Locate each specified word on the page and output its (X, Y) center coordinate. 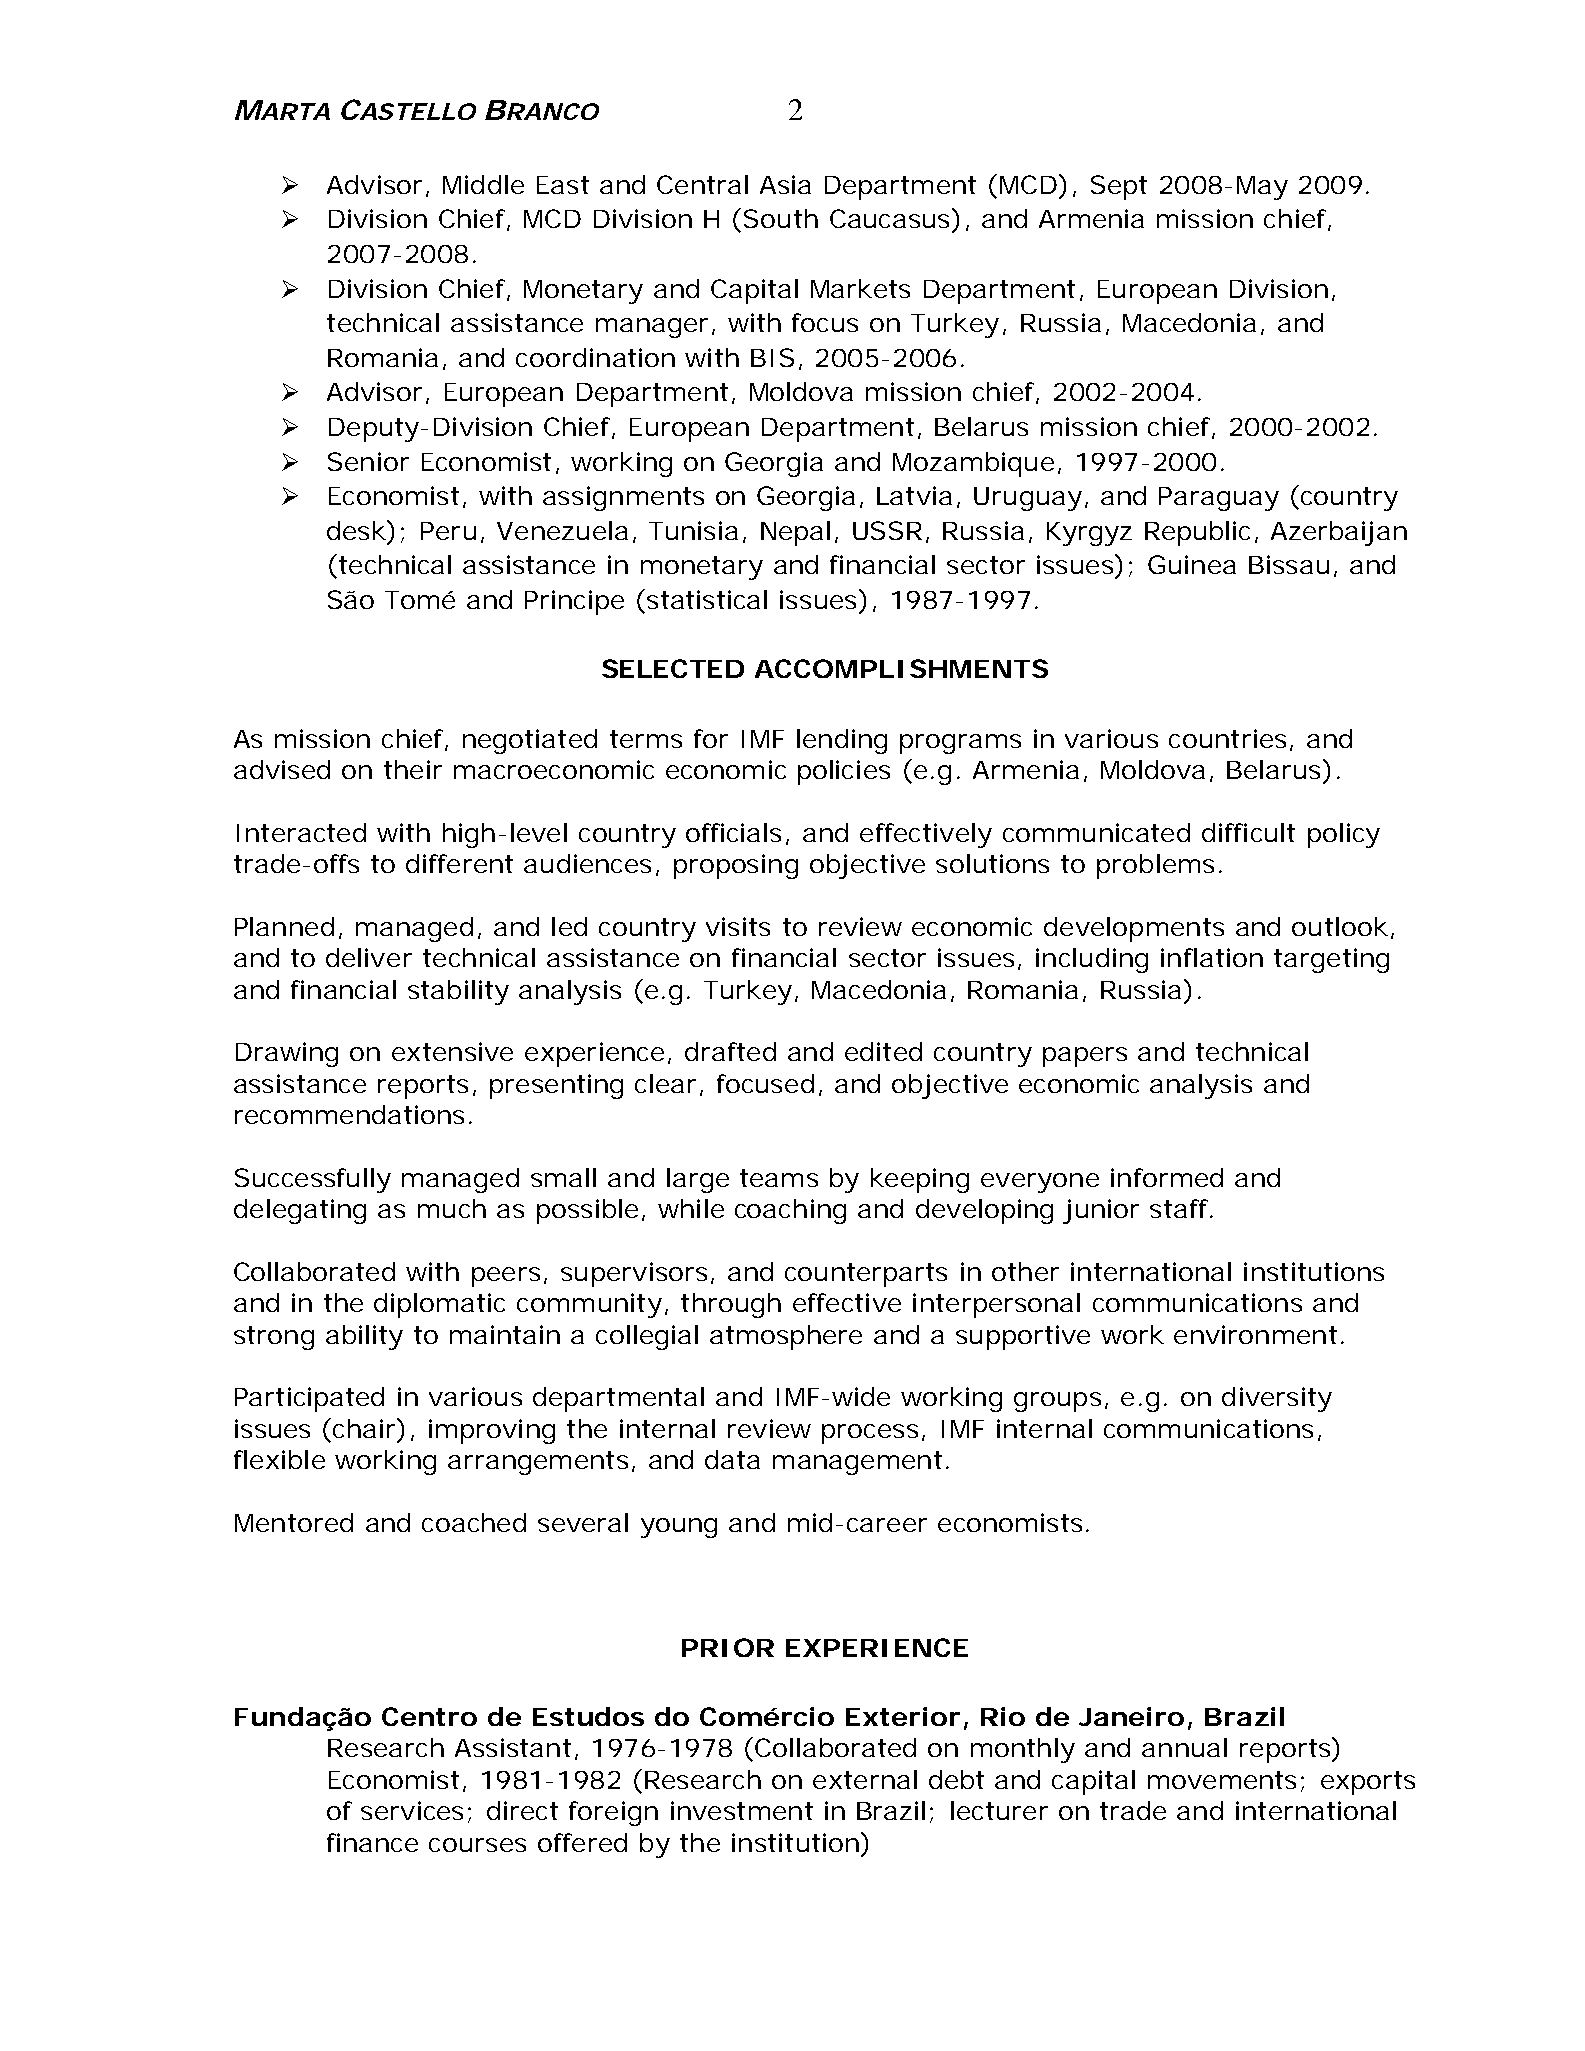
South (781, 218)
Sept (1119, 187)
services (412, 1810)
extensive (452, 1051)
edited (883, 1051)
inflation (1212, 957)
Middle (483, 184)
